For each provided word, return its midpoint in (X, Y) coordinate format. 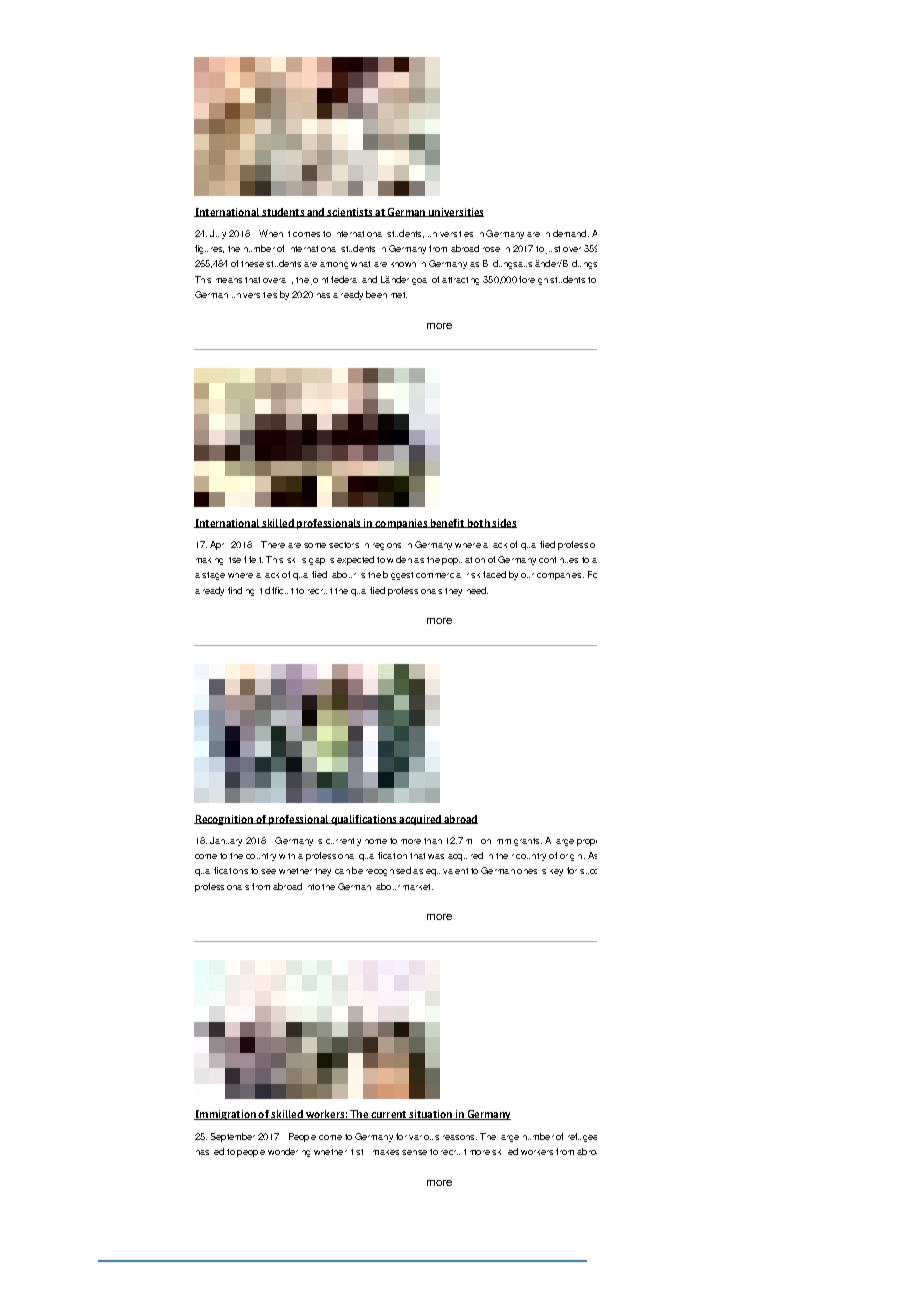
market (418, 887)
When (271, 233)
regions (387, 546)
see (268, 871)
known (403, 264)
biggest (398, 575)
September (233, 1137)
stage (213, 576)
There (273, 544)
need (477, 590)
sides (504, 523)
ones (527, 871)
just (553, 250)
